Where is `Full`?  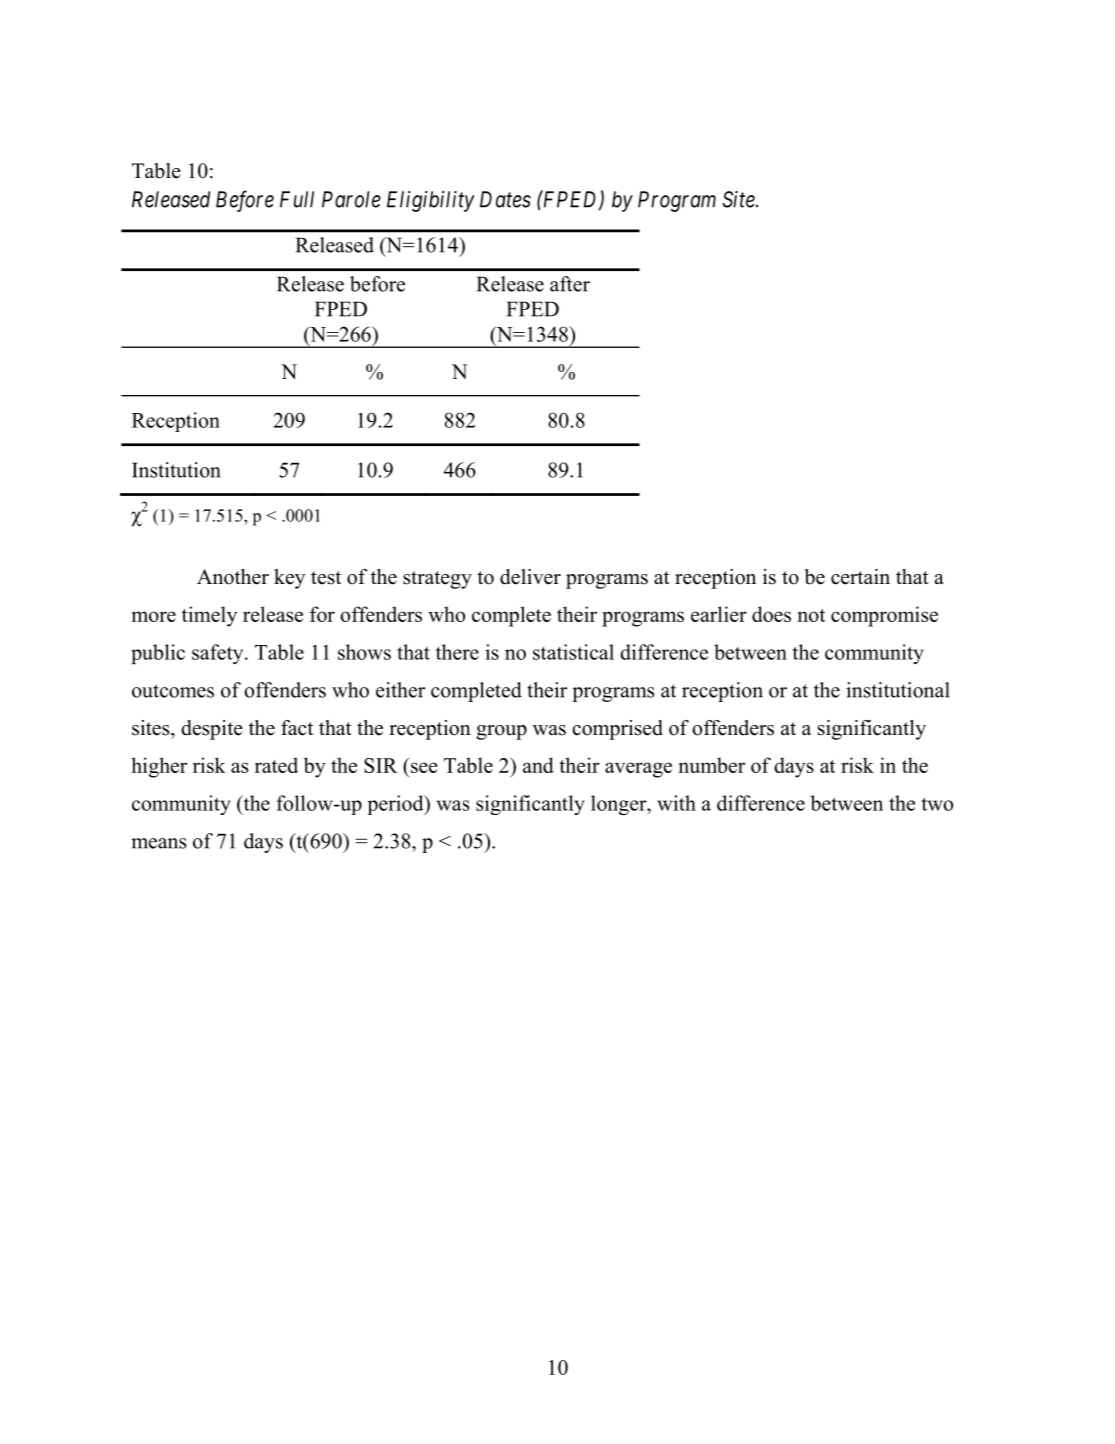 Full is located at coordinates (297, 199).
